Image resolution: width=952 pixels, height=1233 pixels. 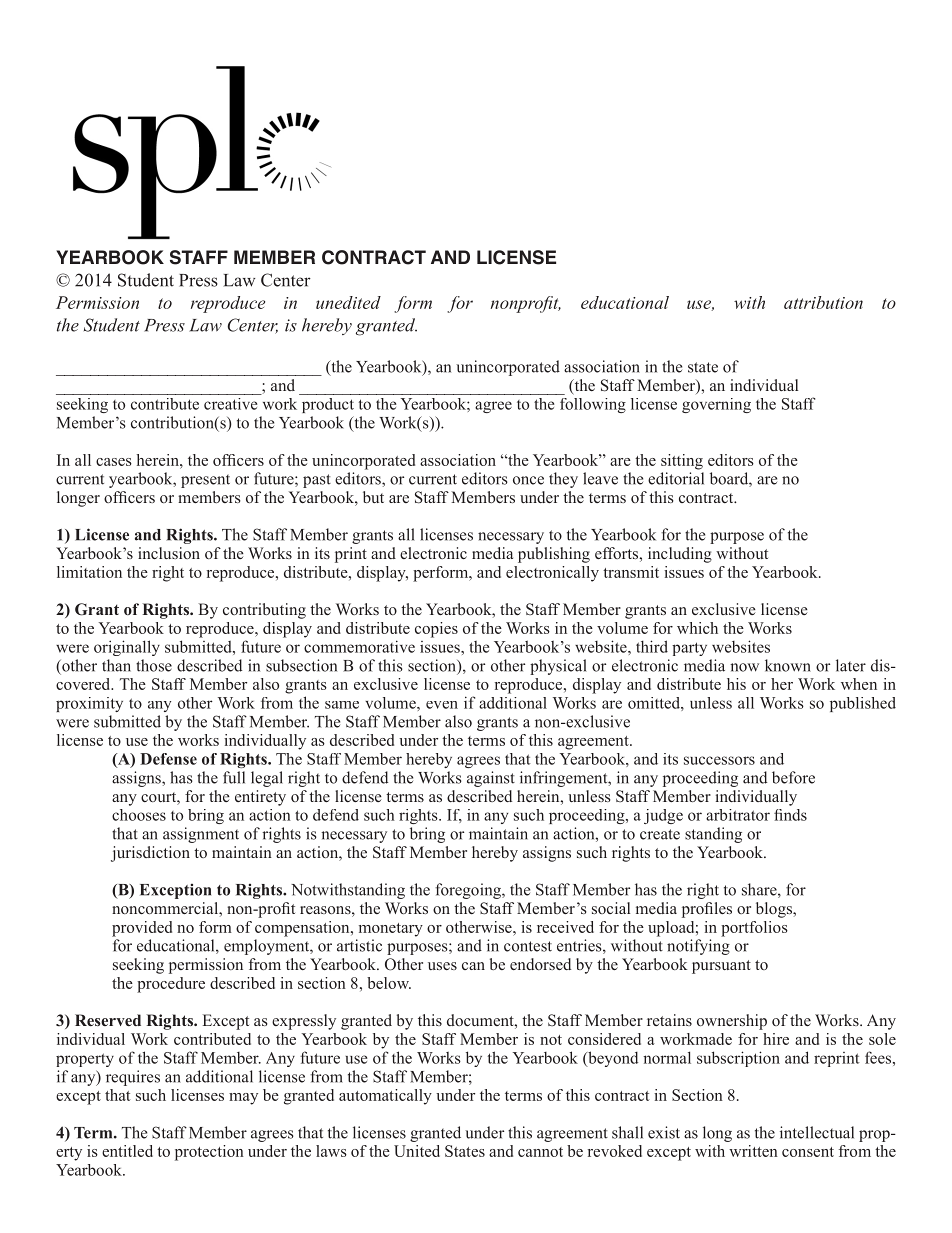 I want to click on inclusion, so click(x=169, y=553).
